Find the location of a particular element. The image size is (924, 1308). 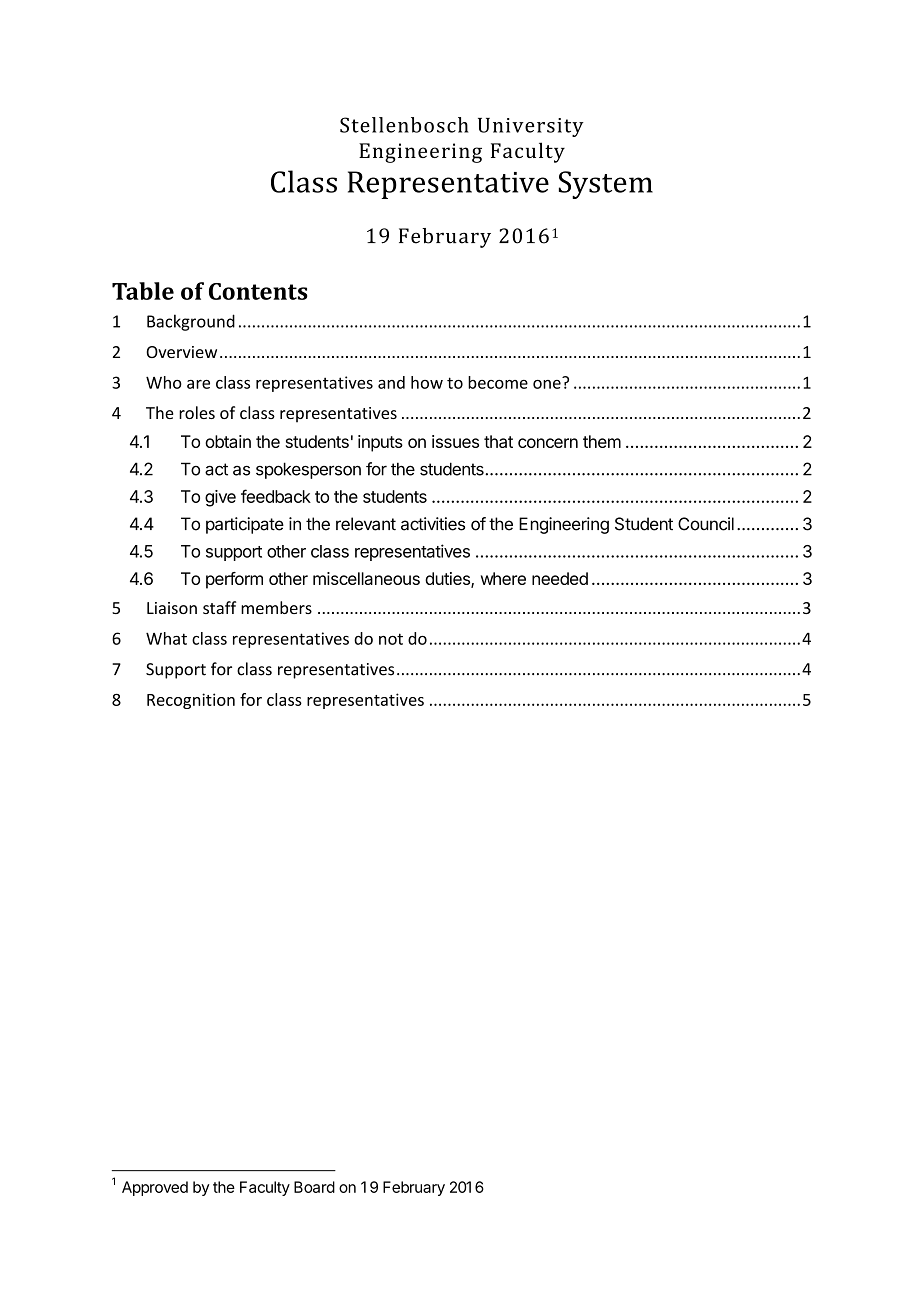

University is located at coordinates (531, 127).
